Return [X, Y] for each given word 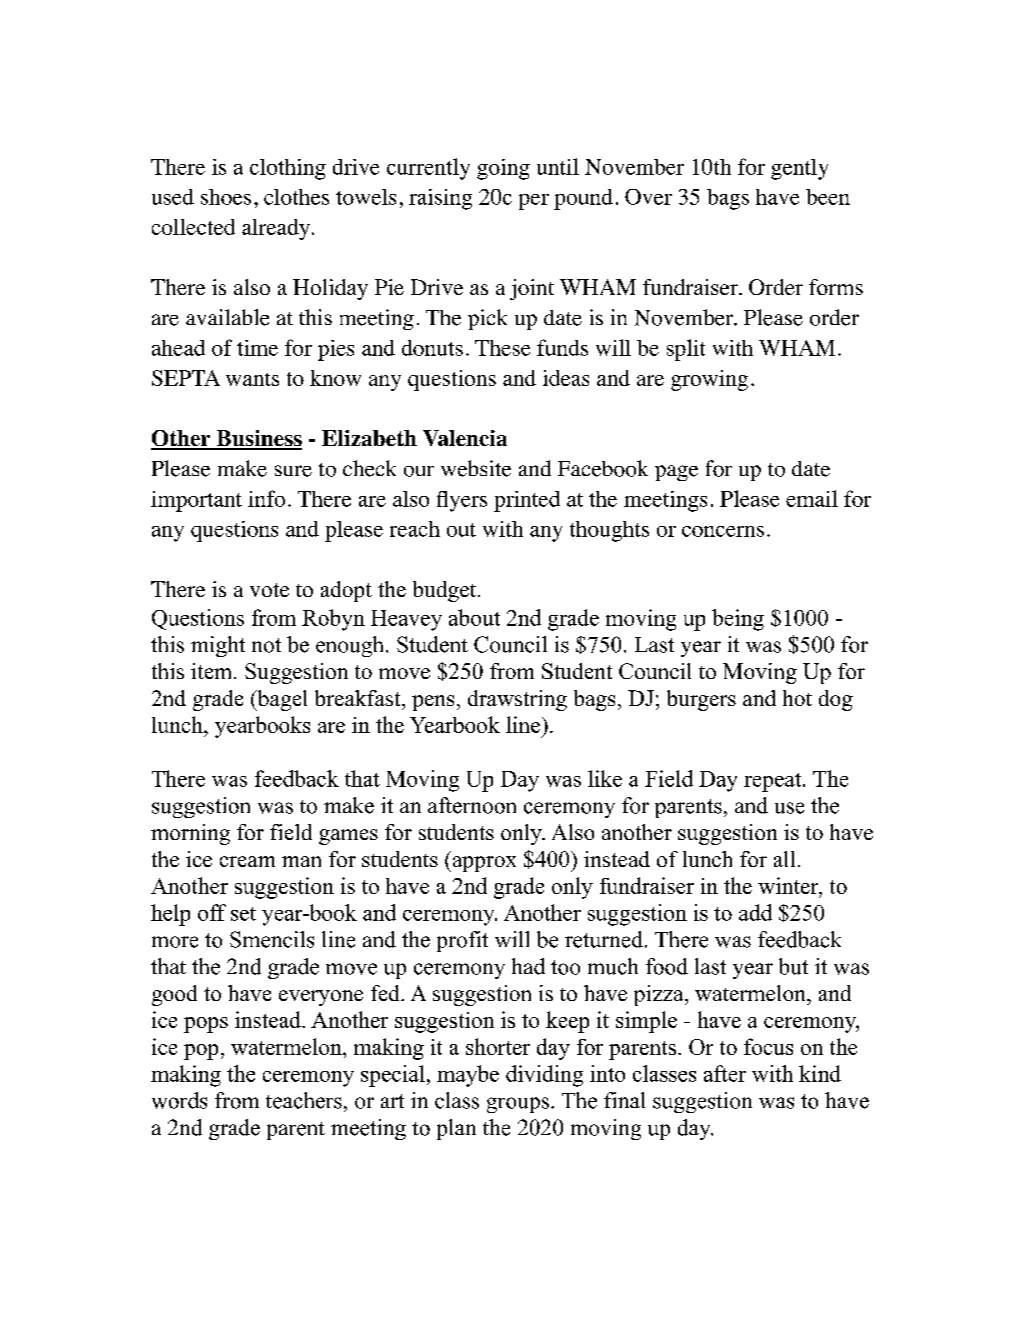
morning [190, 834]
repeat [774, 782]
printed [527, 501]
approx [483, 864]
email [812, 498]
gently [799, 169]
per [534, 202]
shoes [226, 197]
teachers [304, 1100]
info [266, 498]
